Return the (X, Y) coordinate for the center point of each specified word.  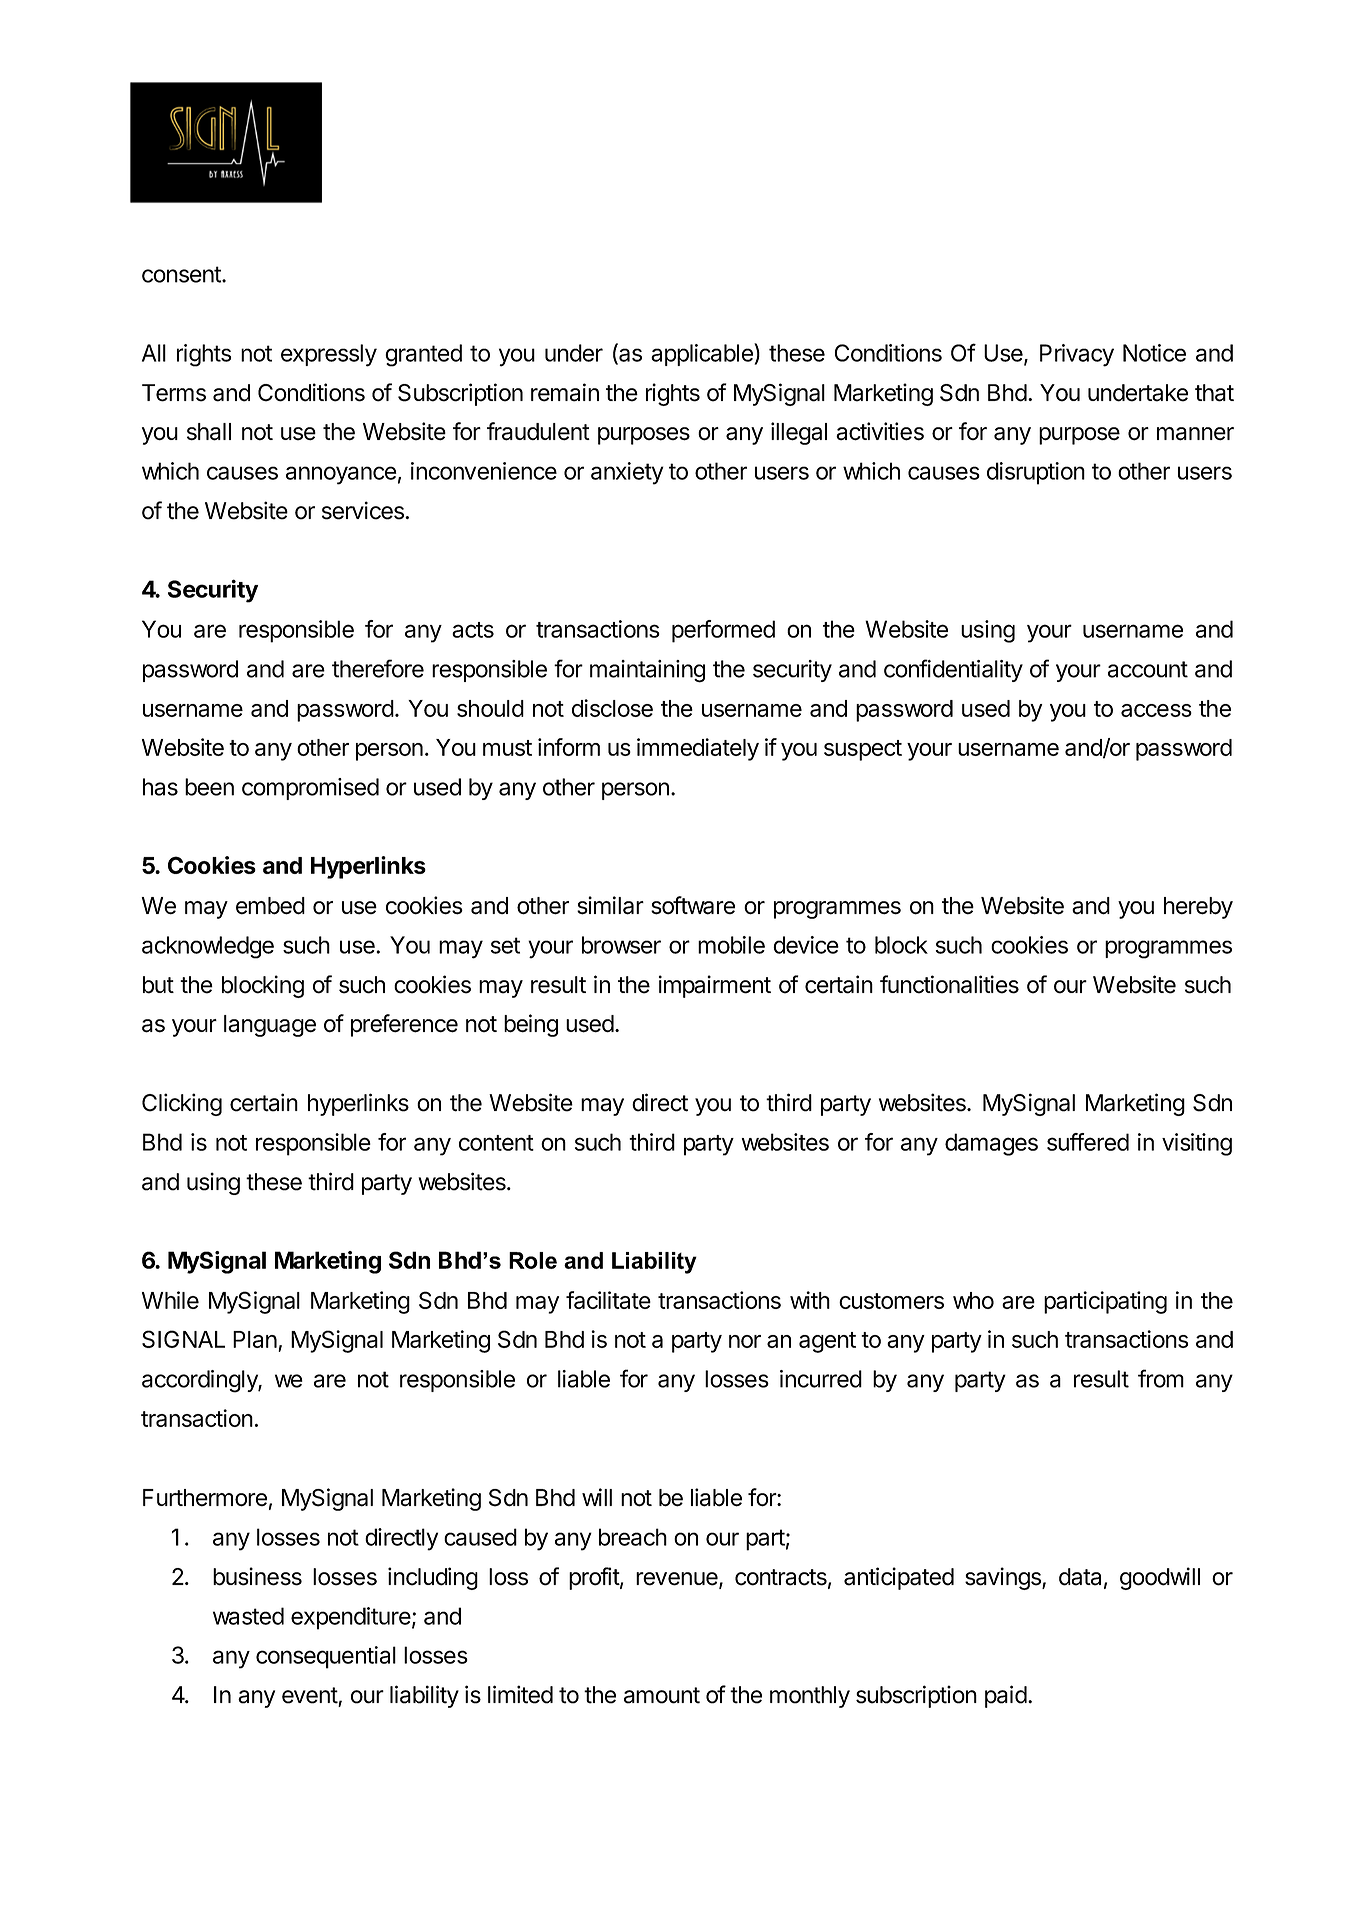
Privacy (1077, 355)
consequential (326, 1657)
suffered (1088, 1142)
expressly (329, 355)
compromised (310, 789)
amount (662, 1695)
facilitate (608, 1300)
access (1156, 710)
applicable (703, 354)
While (170, 1300)
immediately (698, 749)
